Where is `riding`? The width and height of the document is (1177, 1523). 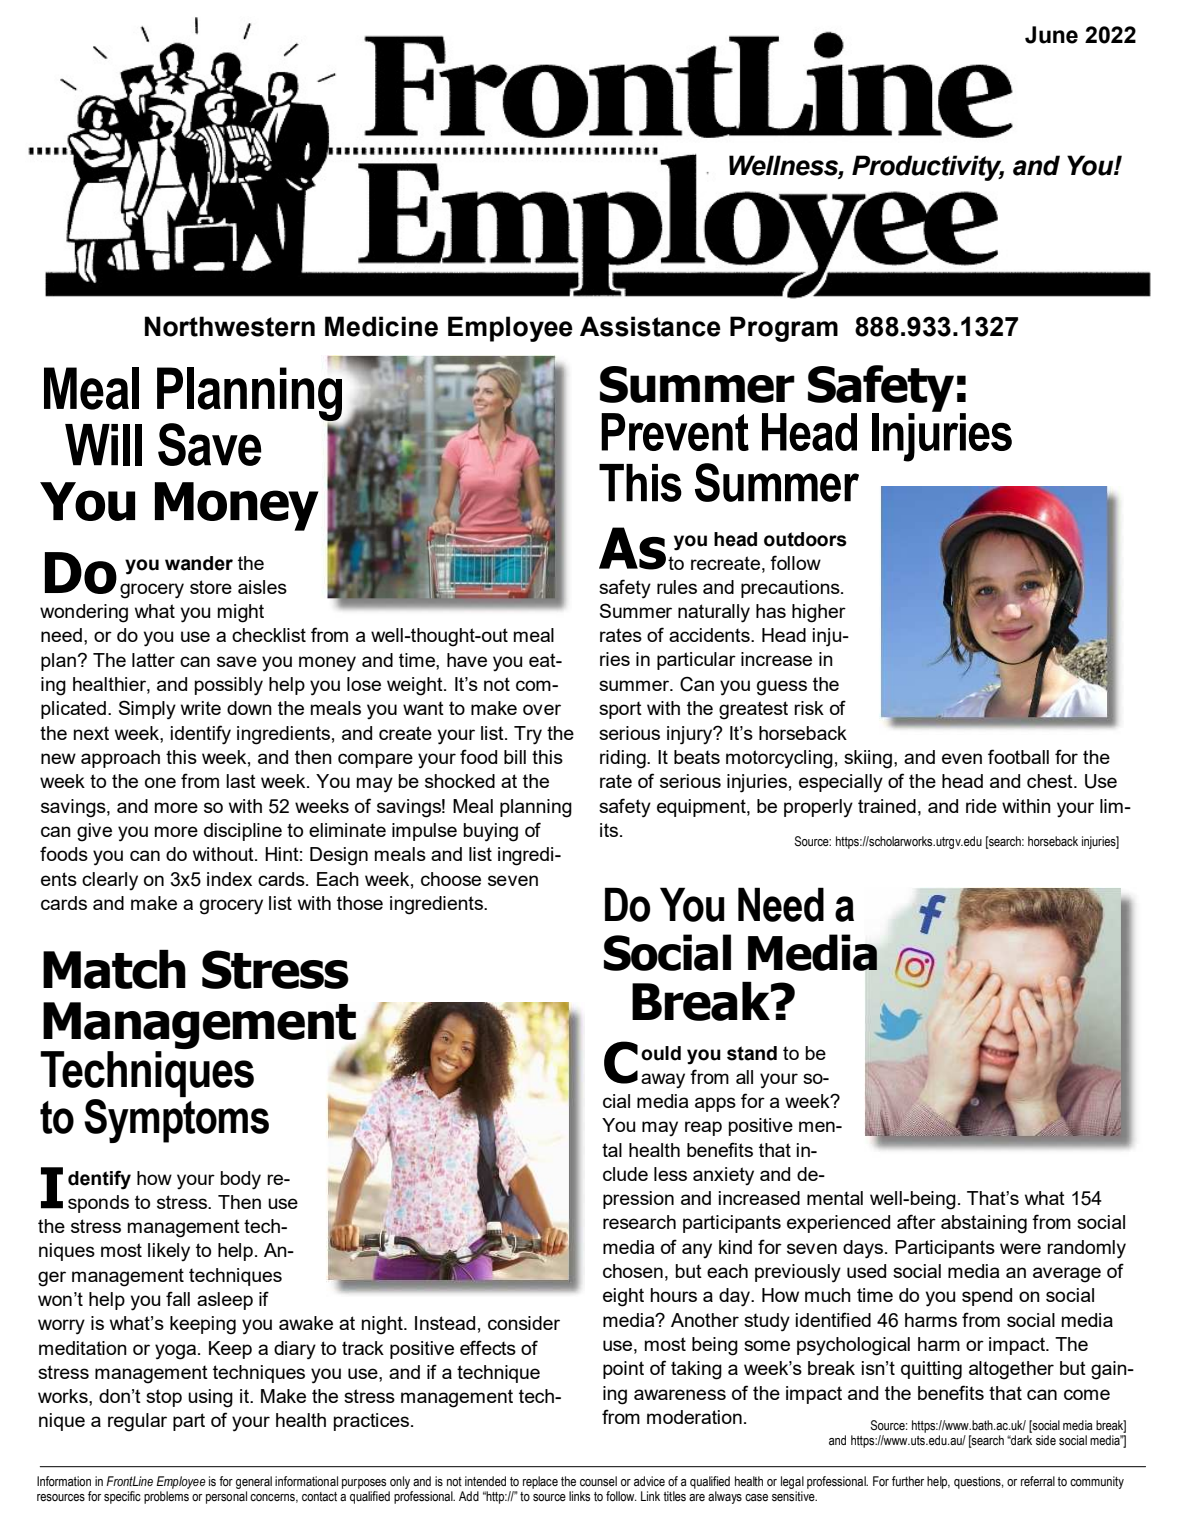
riding is located at coordinates (624, 759).
